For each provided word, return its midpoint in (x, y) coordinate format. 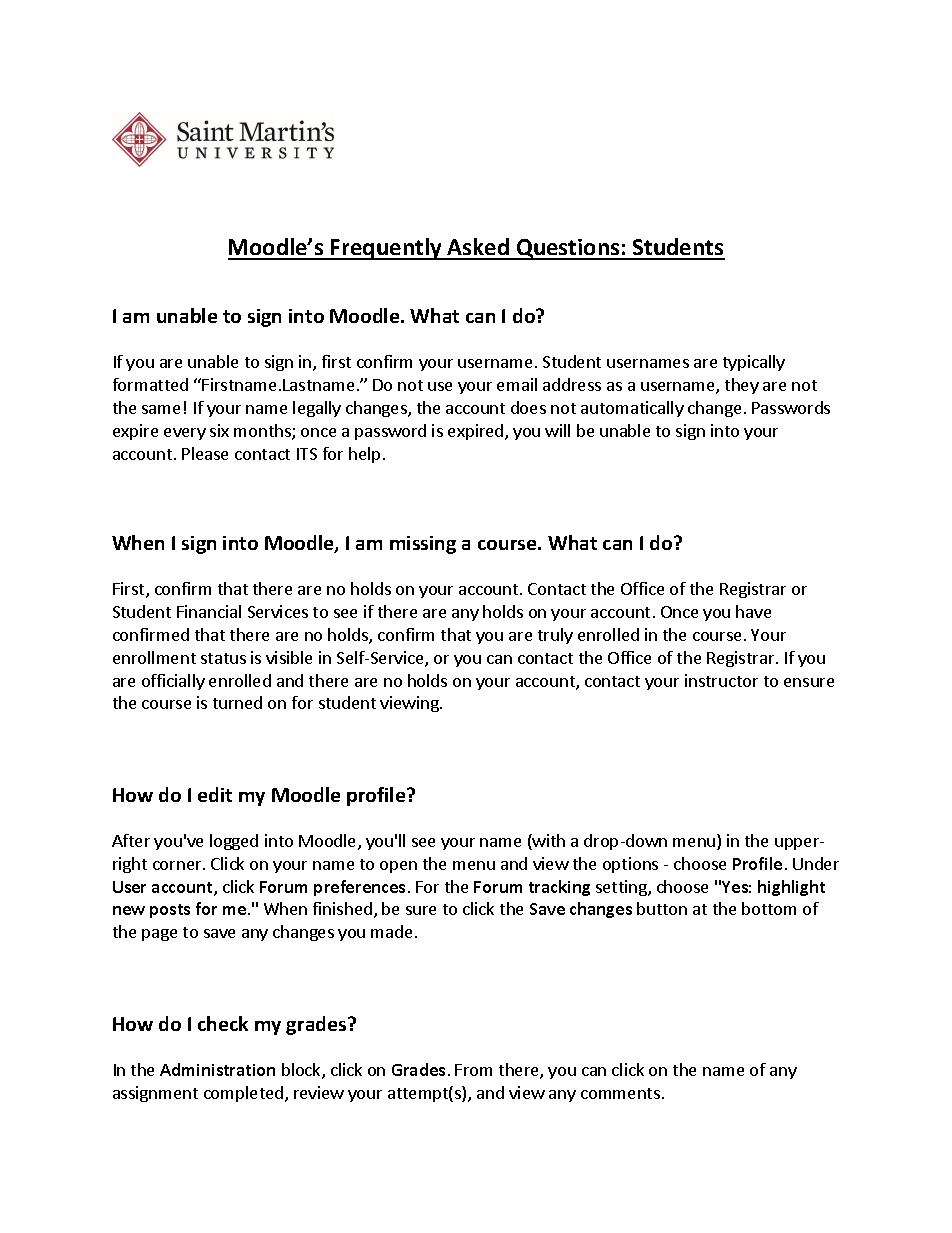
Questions (568, 249)
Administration (217, 1069)
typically (754, 363)
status (223, 658)
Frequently (386, 249)
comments (620, 1093)
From (473, 1070)
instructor (721, 680)
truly (555, 636)
